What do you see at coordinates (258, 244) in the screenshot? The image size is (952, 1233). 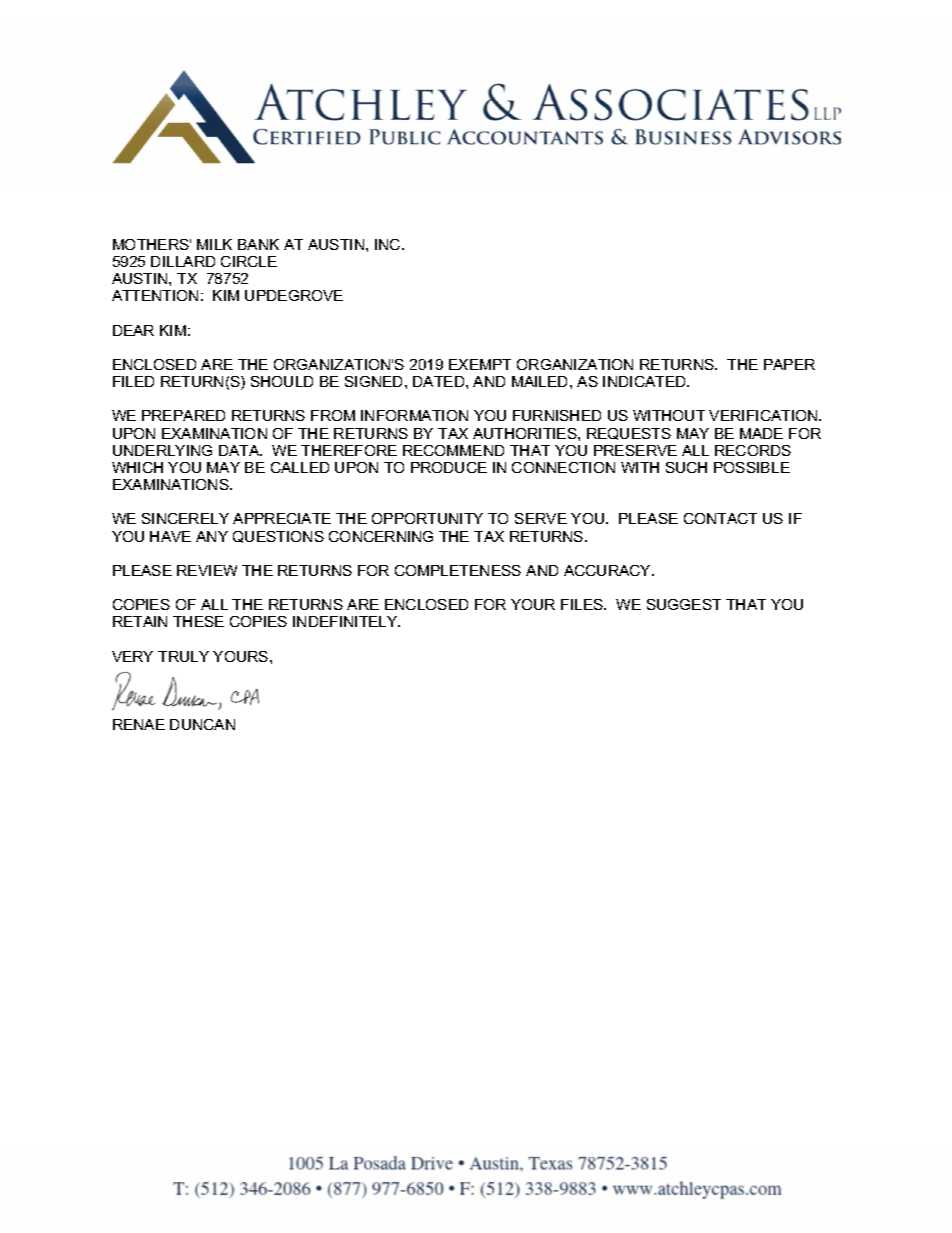 I see `BANK` at bounding box center [258, 244].
